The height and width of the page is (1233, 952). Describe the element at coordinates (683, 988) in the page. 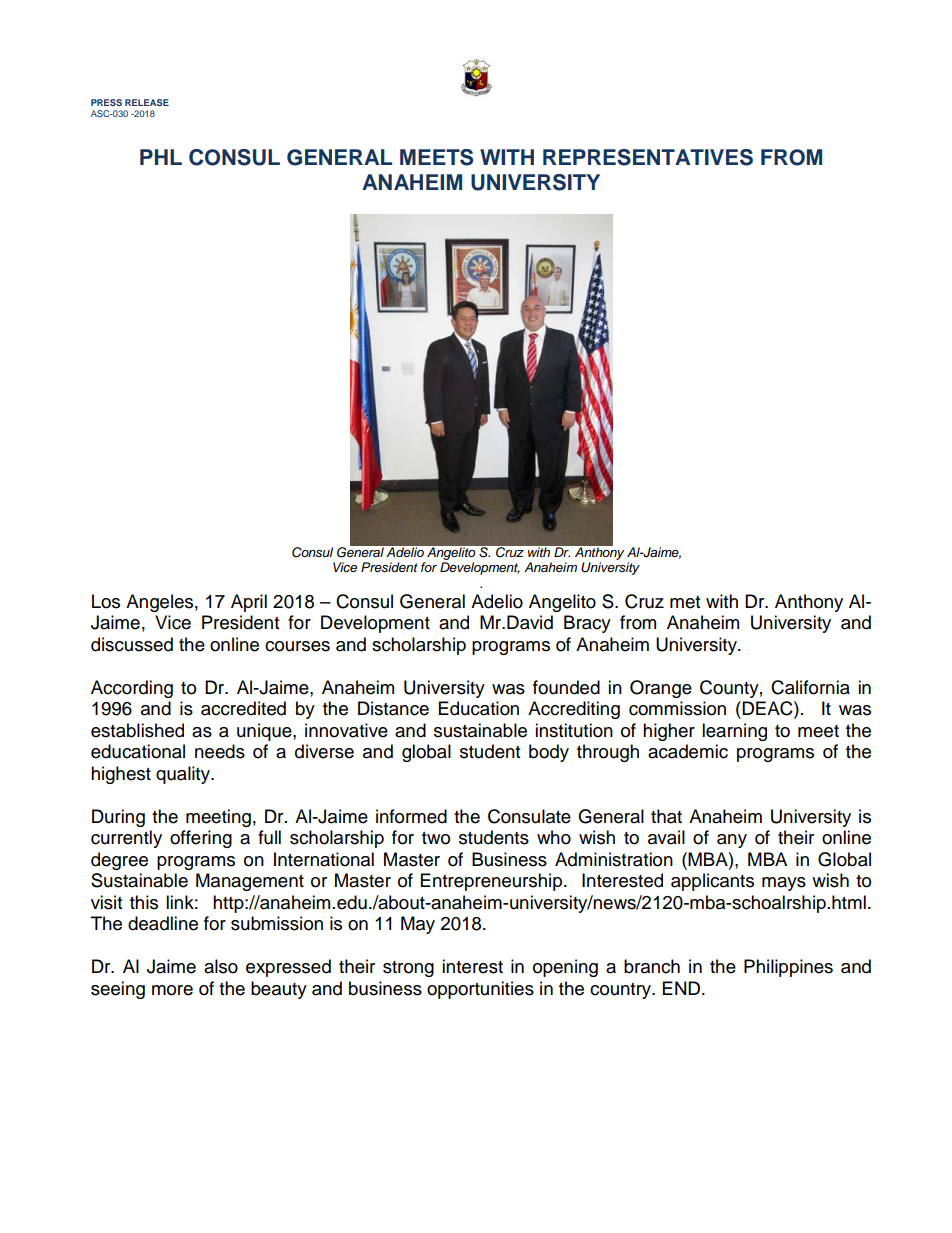

I see `END` at that location.
